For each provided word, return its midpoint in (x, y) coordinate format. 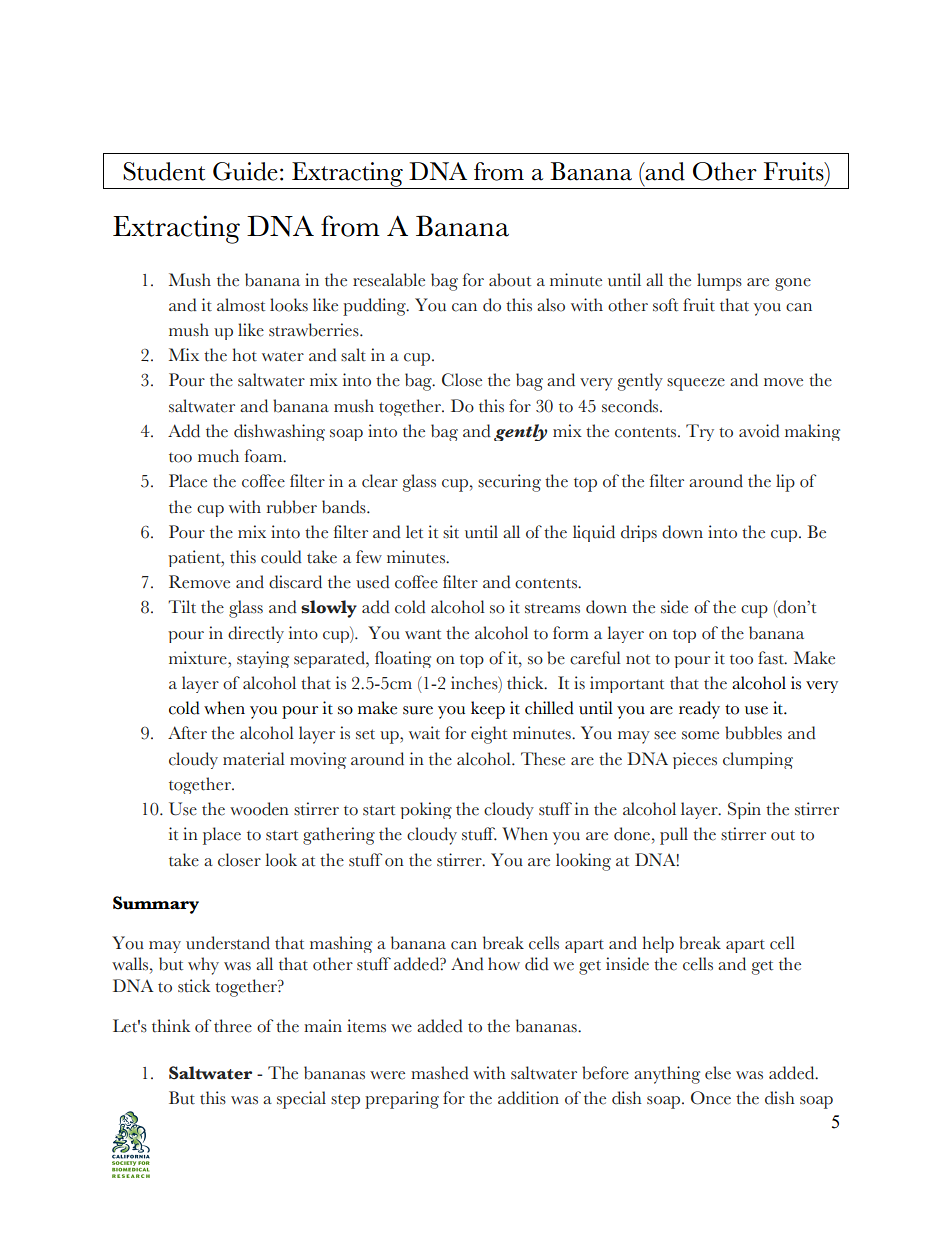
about (510, 280)
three (233, 1026)
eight (489, 735)
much (218, 456)
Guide (245, 171)
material (254, 759)
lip (785, 483)
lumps (719, 282)
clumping (758, 760)
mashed (440, 1073)
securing (509, 483)
